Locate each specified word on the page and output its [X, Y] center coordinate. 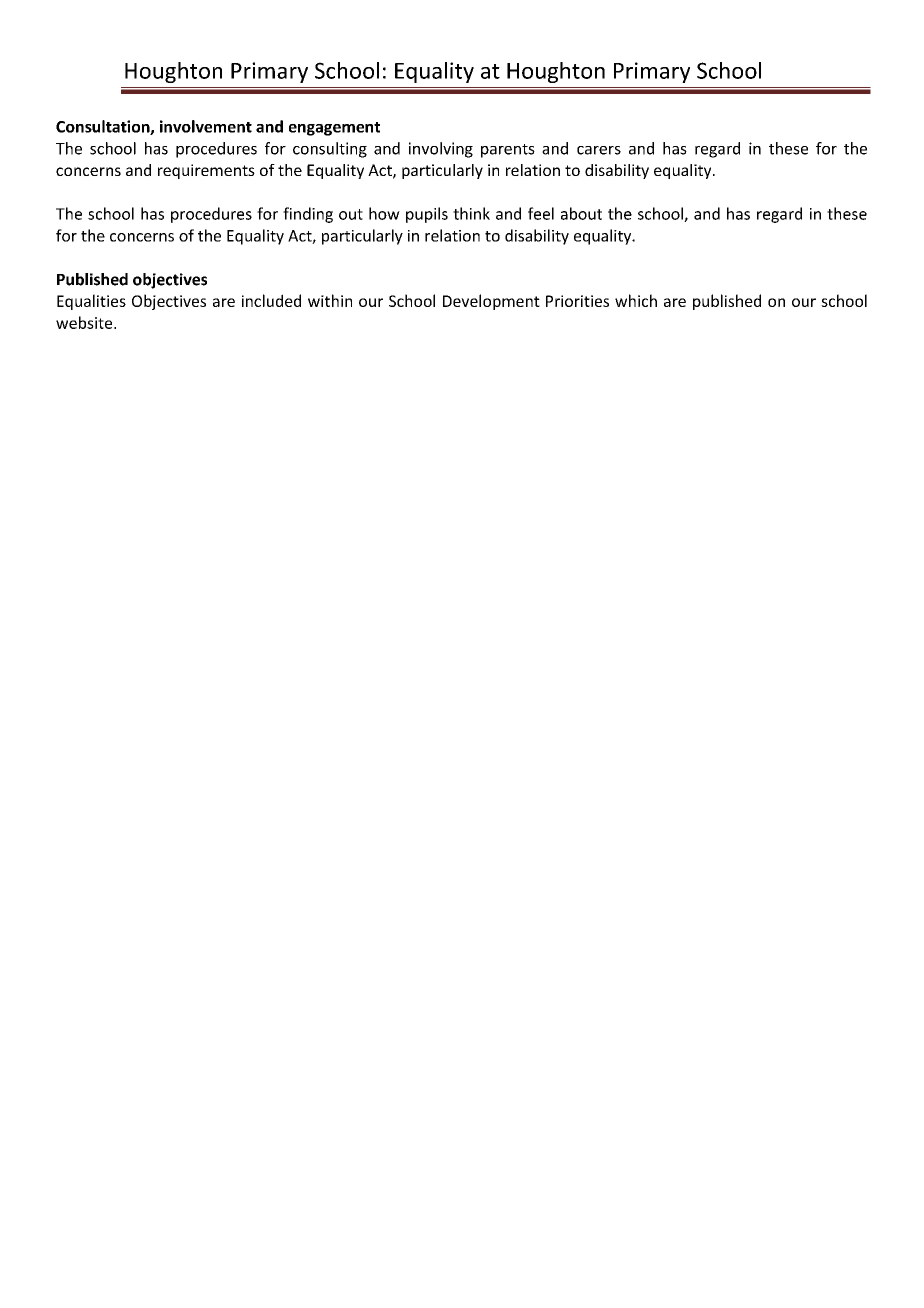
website [85, 322]
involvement [206, 126]
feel [541, 213]
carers [599, 150]
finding [308, 215]
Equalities [91, 302]
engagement [334, 129]
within [330, 300]
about [581, 213]
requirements [206, 171]
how [384, 213]
